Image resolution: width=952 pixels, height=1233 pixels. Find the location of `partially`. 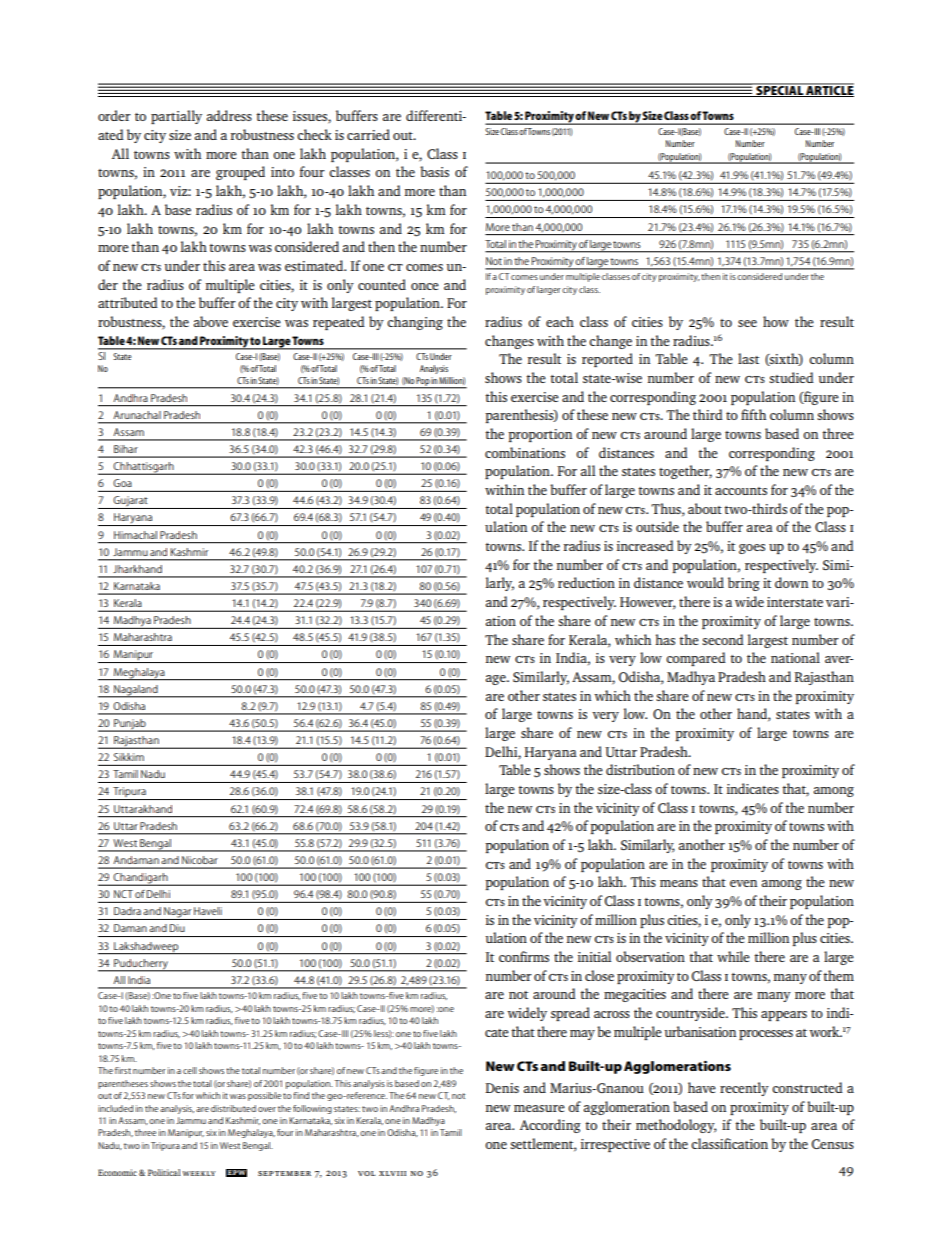

partially is located at coordinates (176, 117).
